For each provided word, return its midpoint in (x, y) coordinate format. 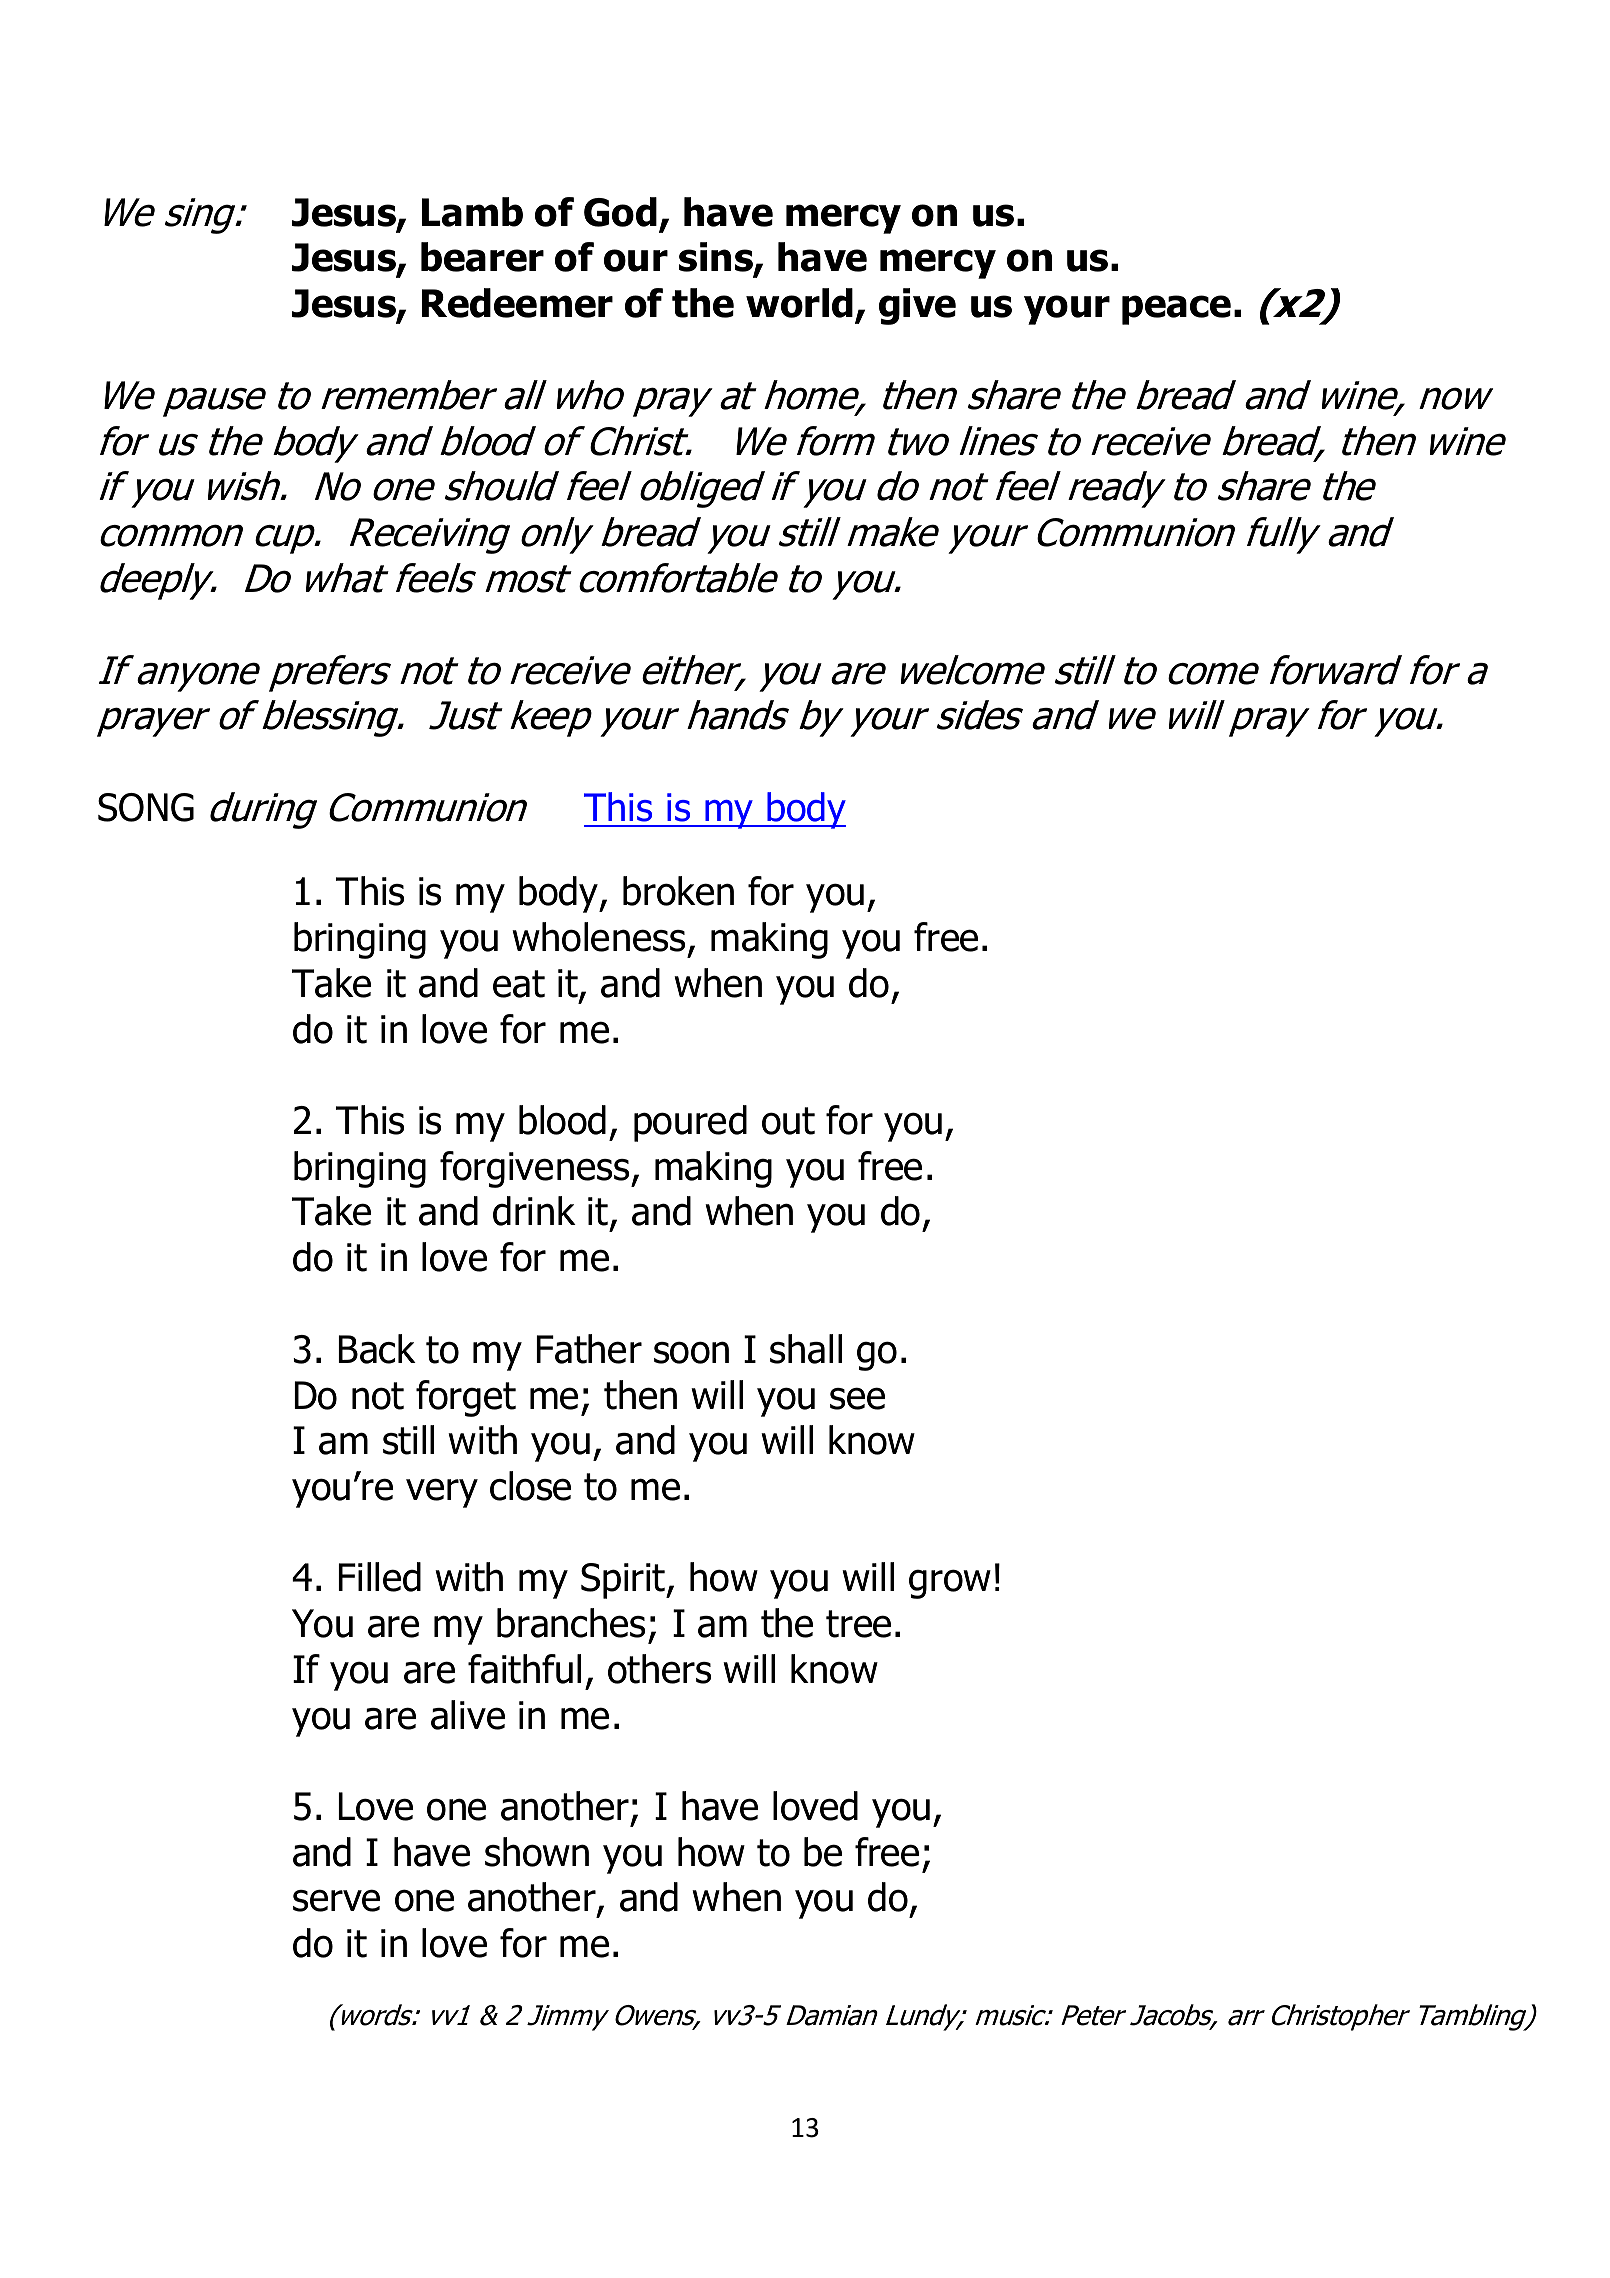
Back (377, 1349)
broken (678, 891)
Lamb (472, 212)
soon (691, 1352)
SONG (146, 807)
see (857, 1398)
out (788, 1121)
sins (717, 258)
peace (1176, 310)
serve (336, 1900)
